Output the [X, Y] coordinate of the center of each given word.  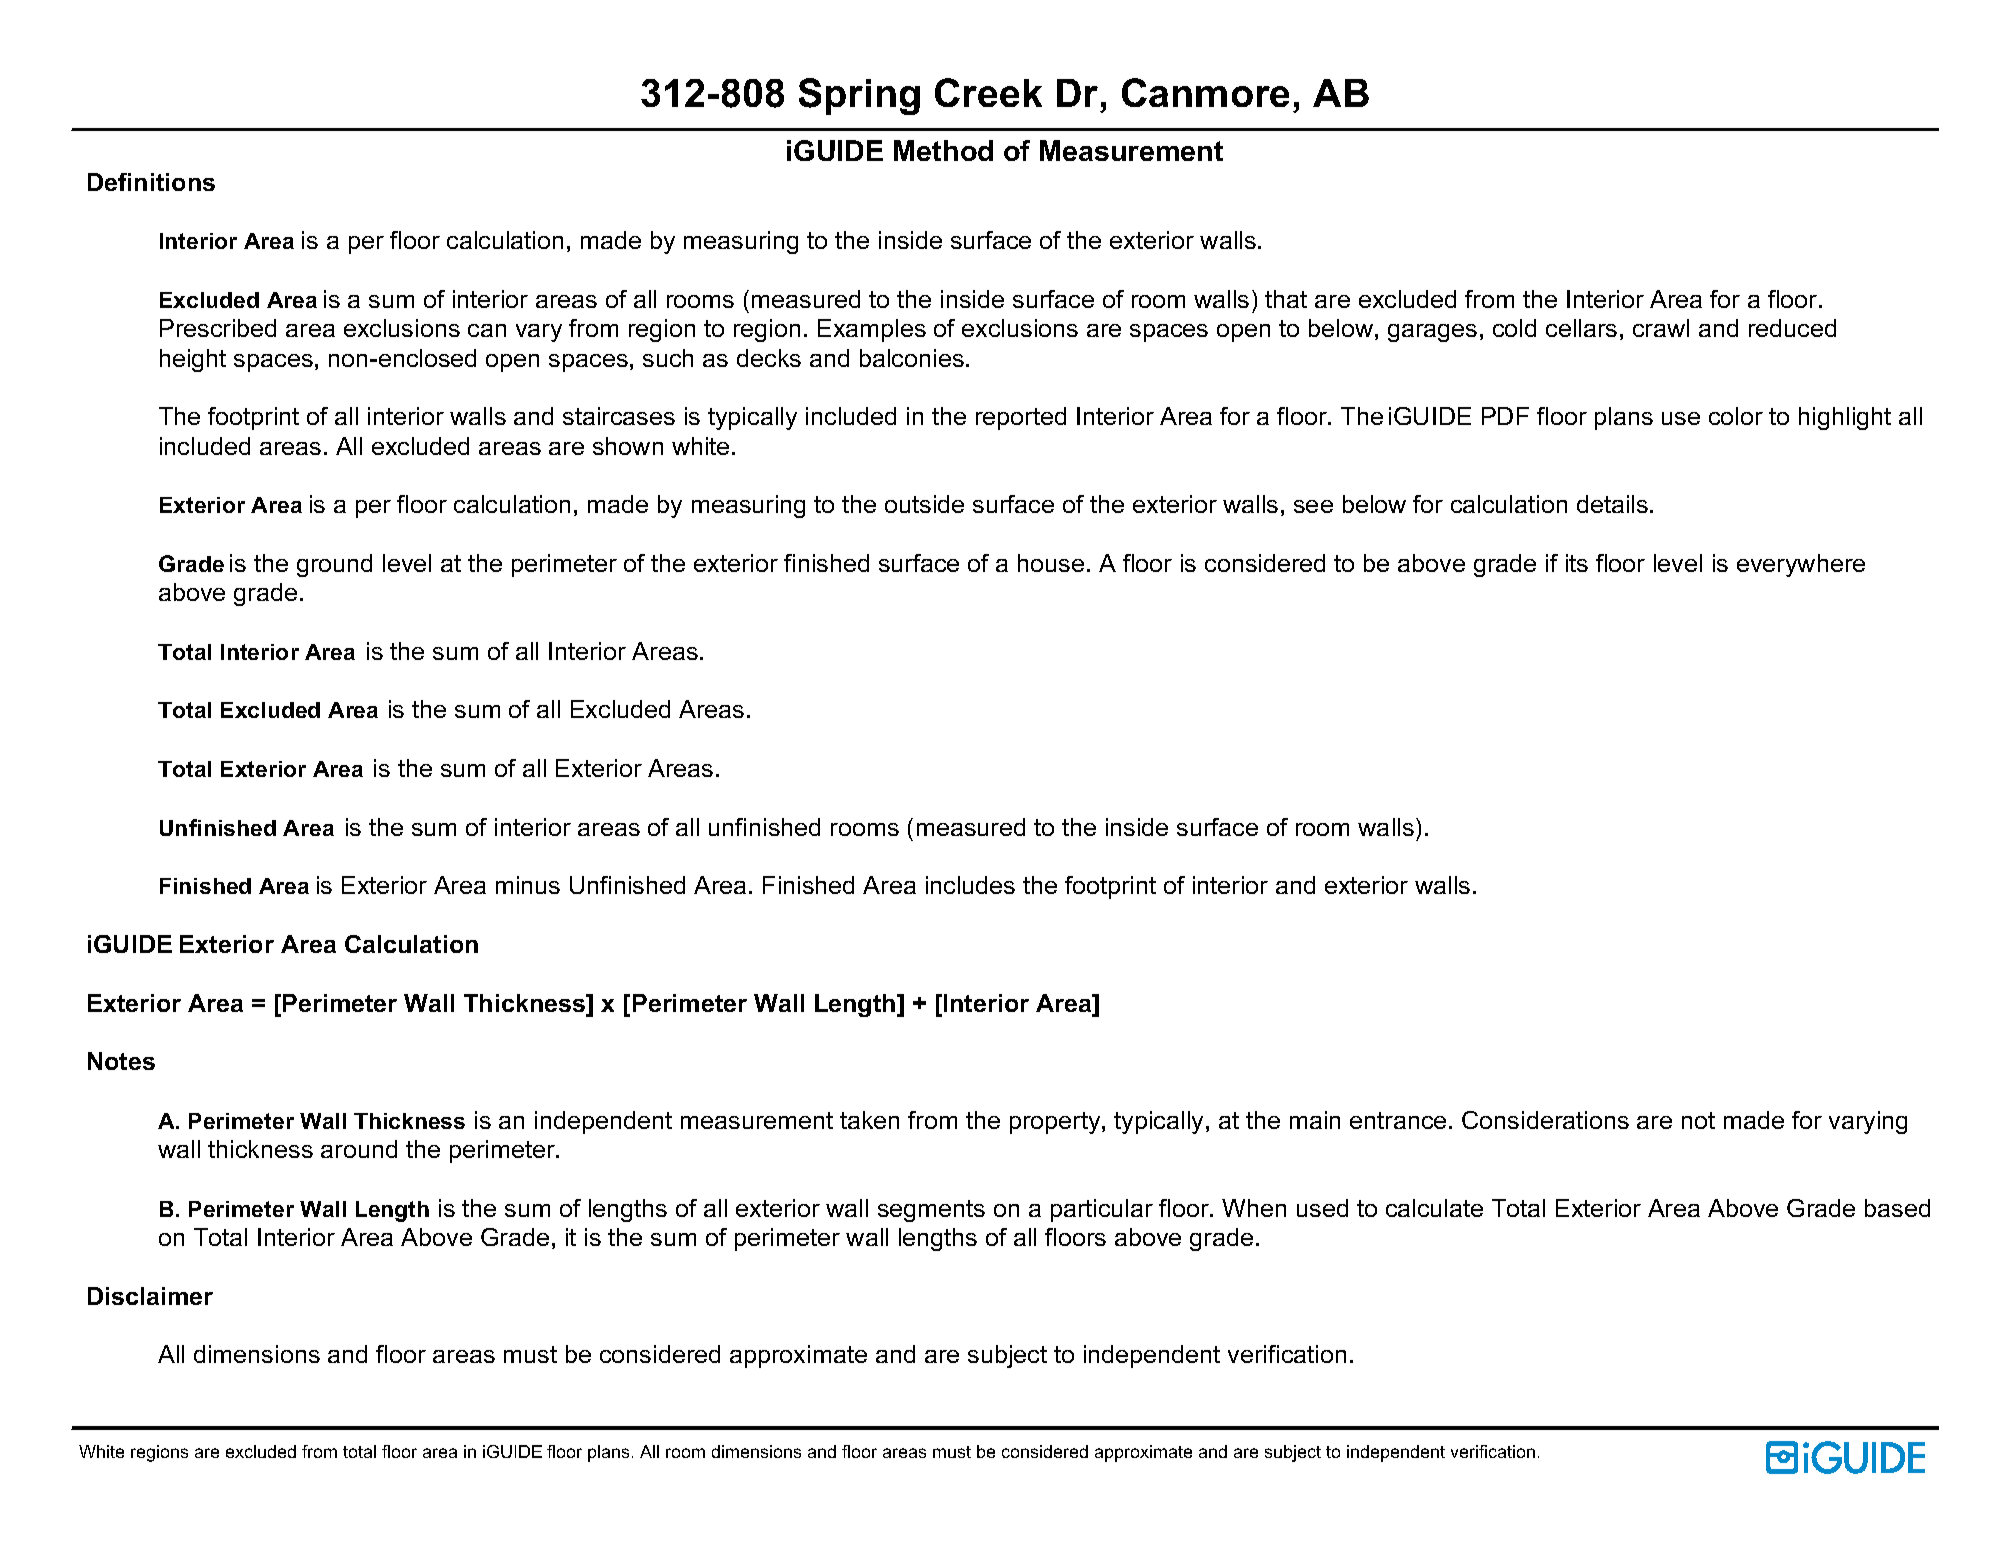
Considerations [1545, 1120]
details [1612, 504]
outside [924, 504]
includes [970, 885]
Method [943, 150]
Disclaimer [150, 1296]
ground [334, 565]
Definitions [151, 182]
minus [528, 885]
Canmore [1205, 92]
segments [931, 1211]
